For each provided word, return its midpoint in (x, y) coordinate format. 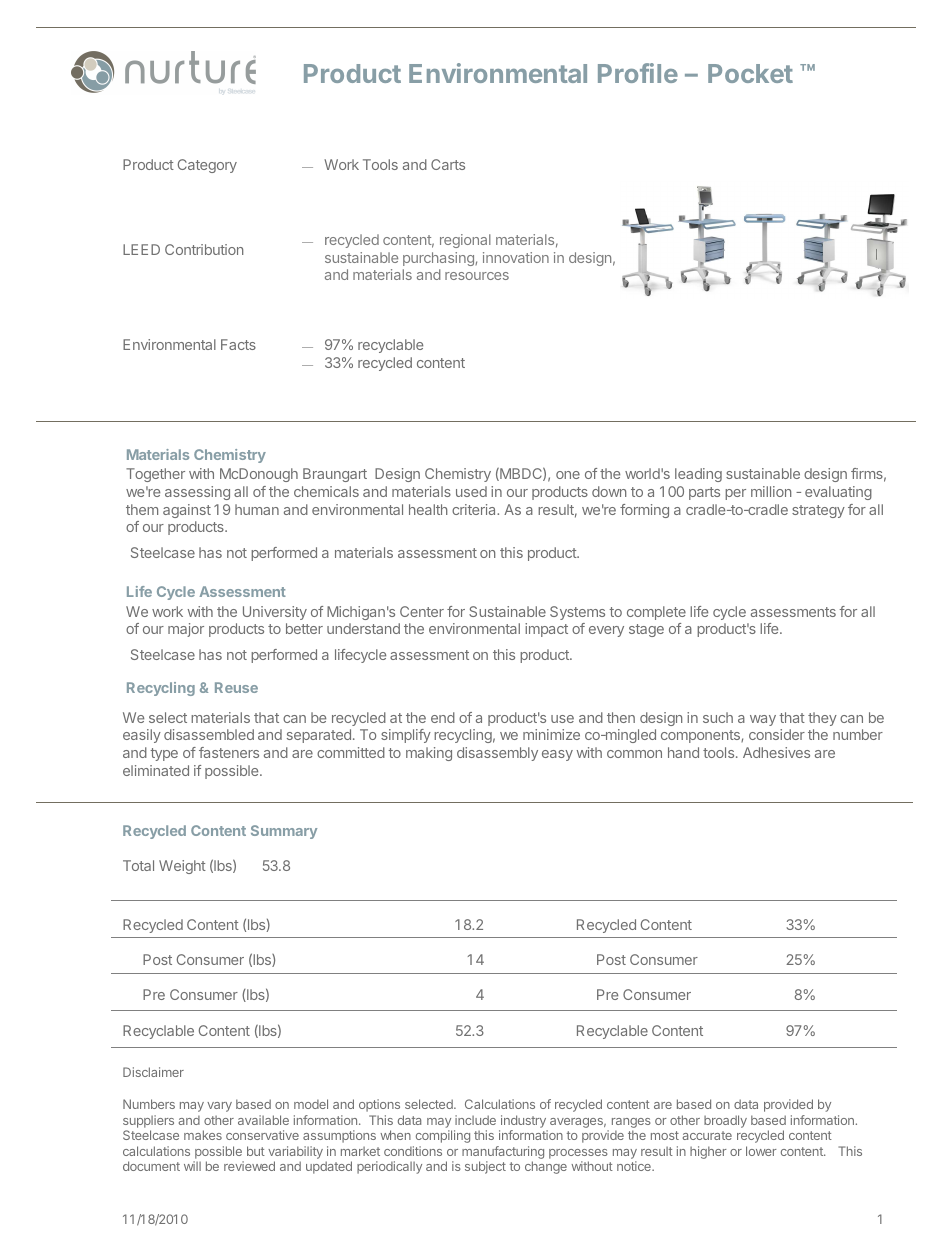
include (475, 1120)
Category (207, 166)
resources (477, 276)
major (186, 630)
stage (646, 630)
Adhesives (776, 752)
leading (698, 475)
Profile (638, 73)
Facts (238, 344)
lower (761, 1151)
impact (546, 630)
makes (203, 1135)
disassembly (497, 754)
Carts (448, 164)
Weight (182, 867)
